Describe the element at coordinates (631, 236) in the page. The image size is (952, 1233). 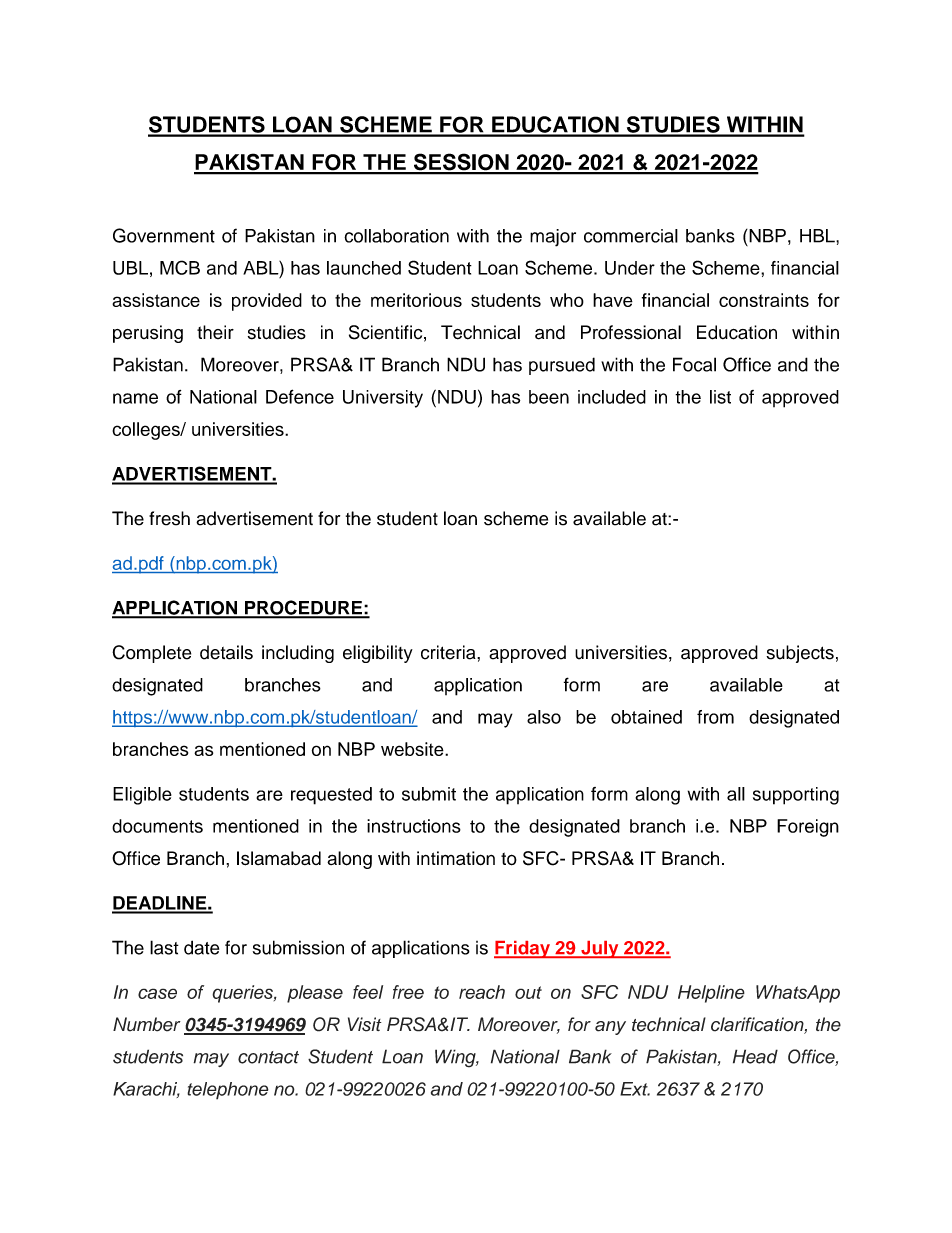
I see `commercial` at that location.
